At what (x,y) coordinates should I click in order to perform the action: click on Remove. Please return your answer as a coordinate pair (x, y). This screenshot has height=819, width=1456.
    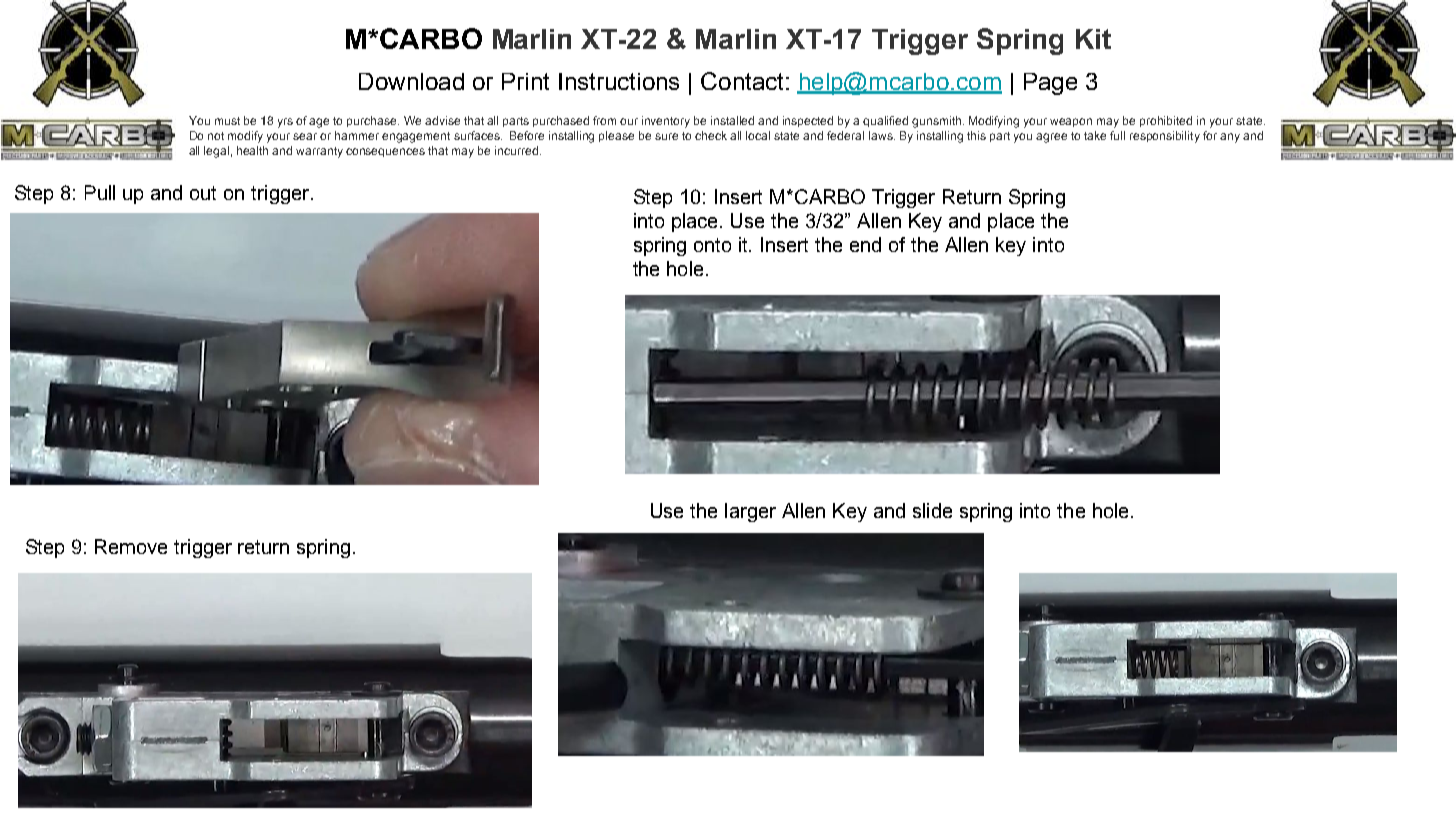
    Looking at the image, I should click on (131, 546).
